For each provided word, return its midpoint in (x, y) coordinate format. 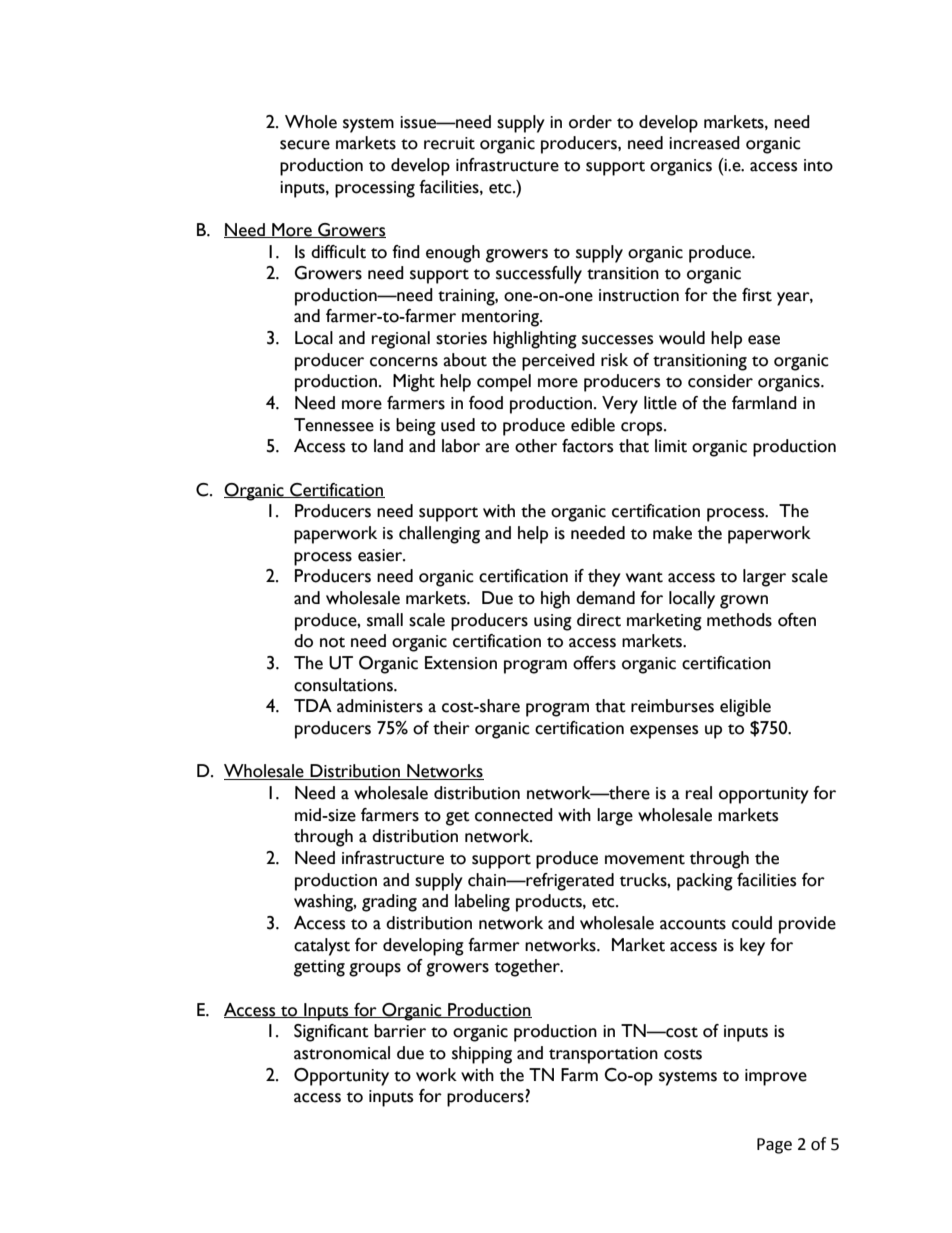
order (590, 122)
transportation (603, 1055)
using (553, 622)
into (818, 165)
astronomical (342, 1053)
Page (774, 1146)
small (385, 620)
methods (739, 620)
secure (305, 145)
